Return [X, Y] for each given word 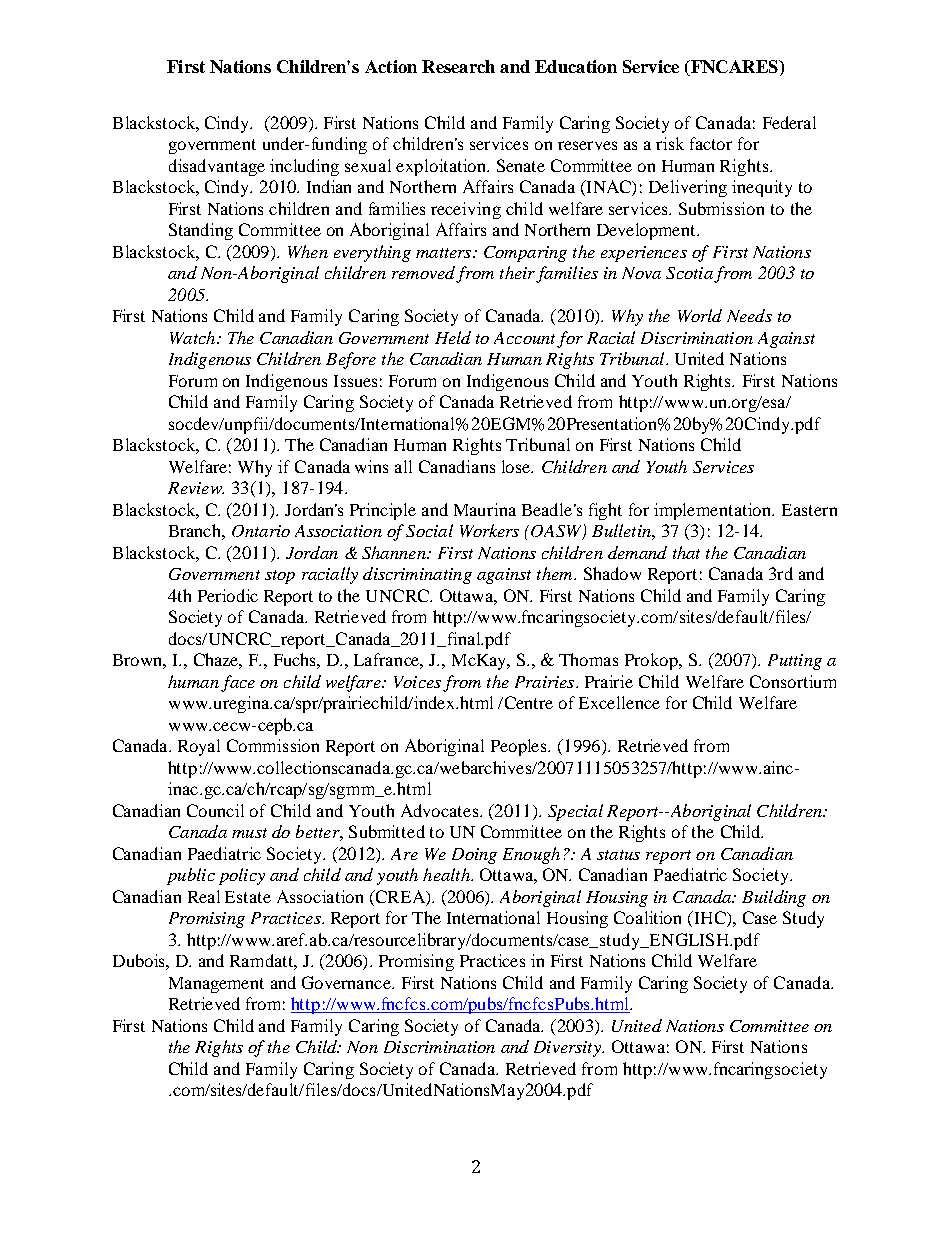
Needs [749, 315]
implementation [714, 511]
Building [774, 898]
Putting [795, 662]
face [238, 683]
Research [458, 66]
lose [517, 466]
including [304, 167]
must [249, 833]
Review [196, 488]
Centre [529, 702]
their [517, 272]
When [308, 251]
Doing [474, 856]
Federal [789, 122]
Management [216, 985]
